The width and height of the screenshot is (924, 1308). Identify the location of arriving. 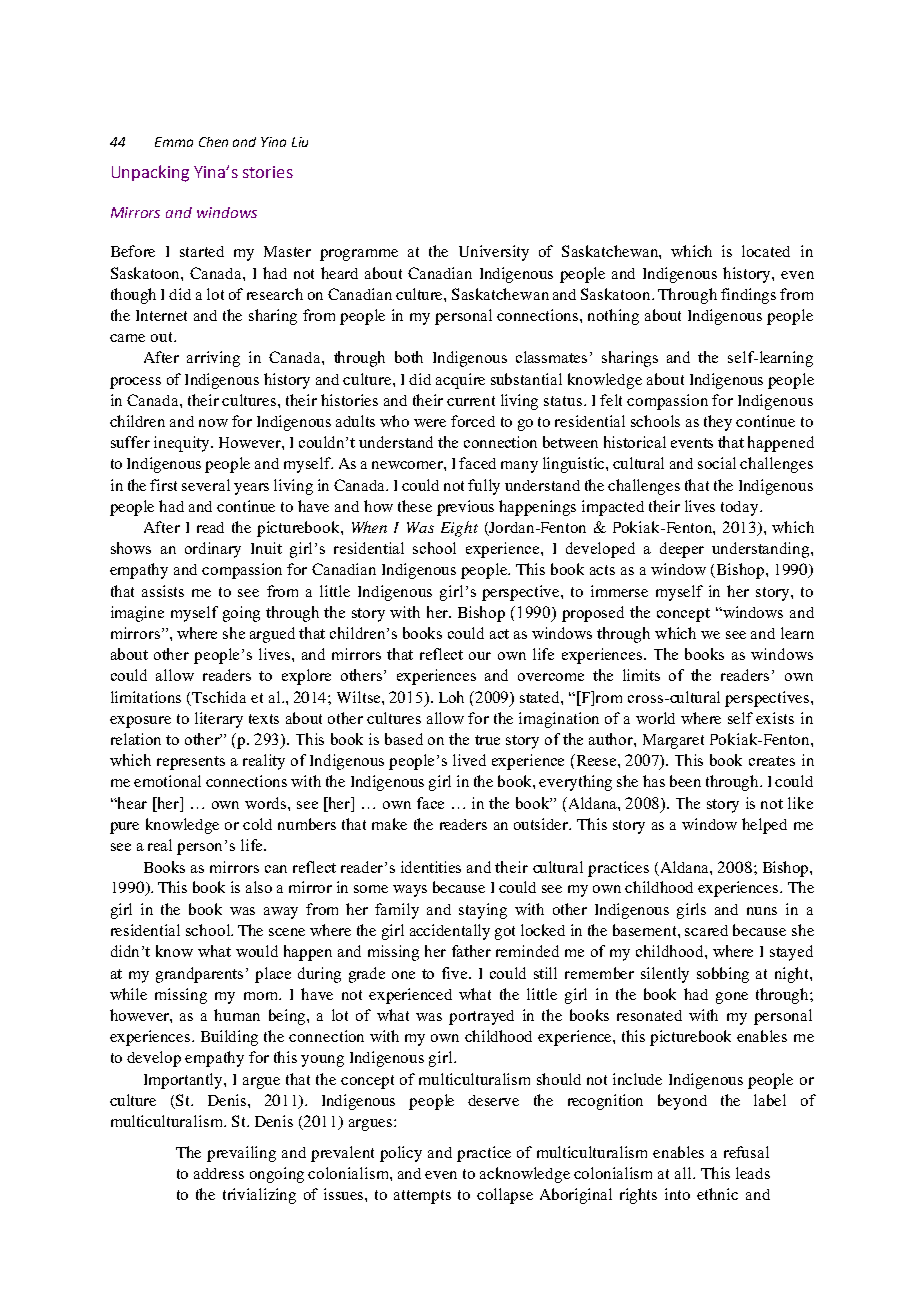
(213, 359).
